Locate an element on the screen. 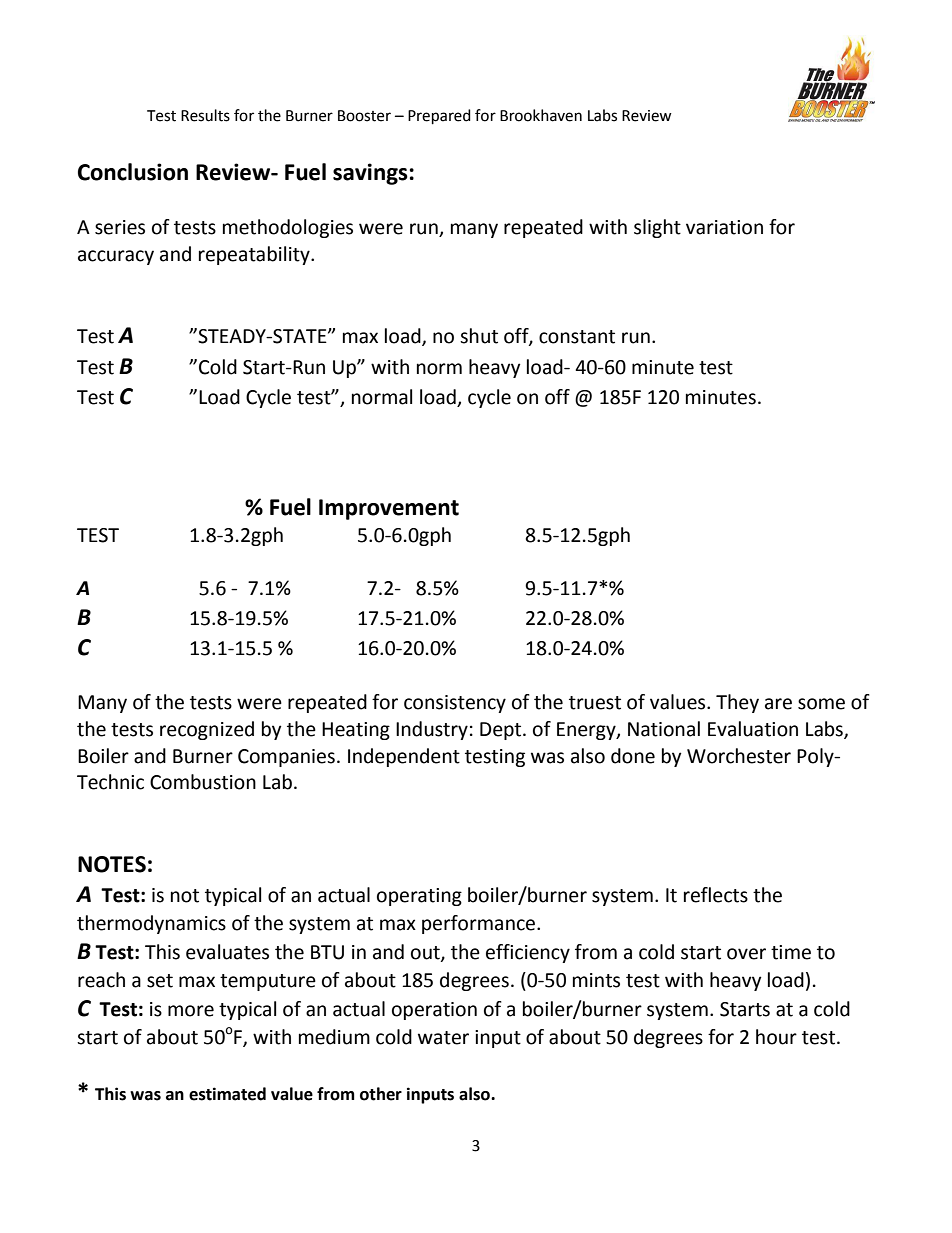 This screenshot has width=952, height=1233. shut is located at coordinates (479, 336).
